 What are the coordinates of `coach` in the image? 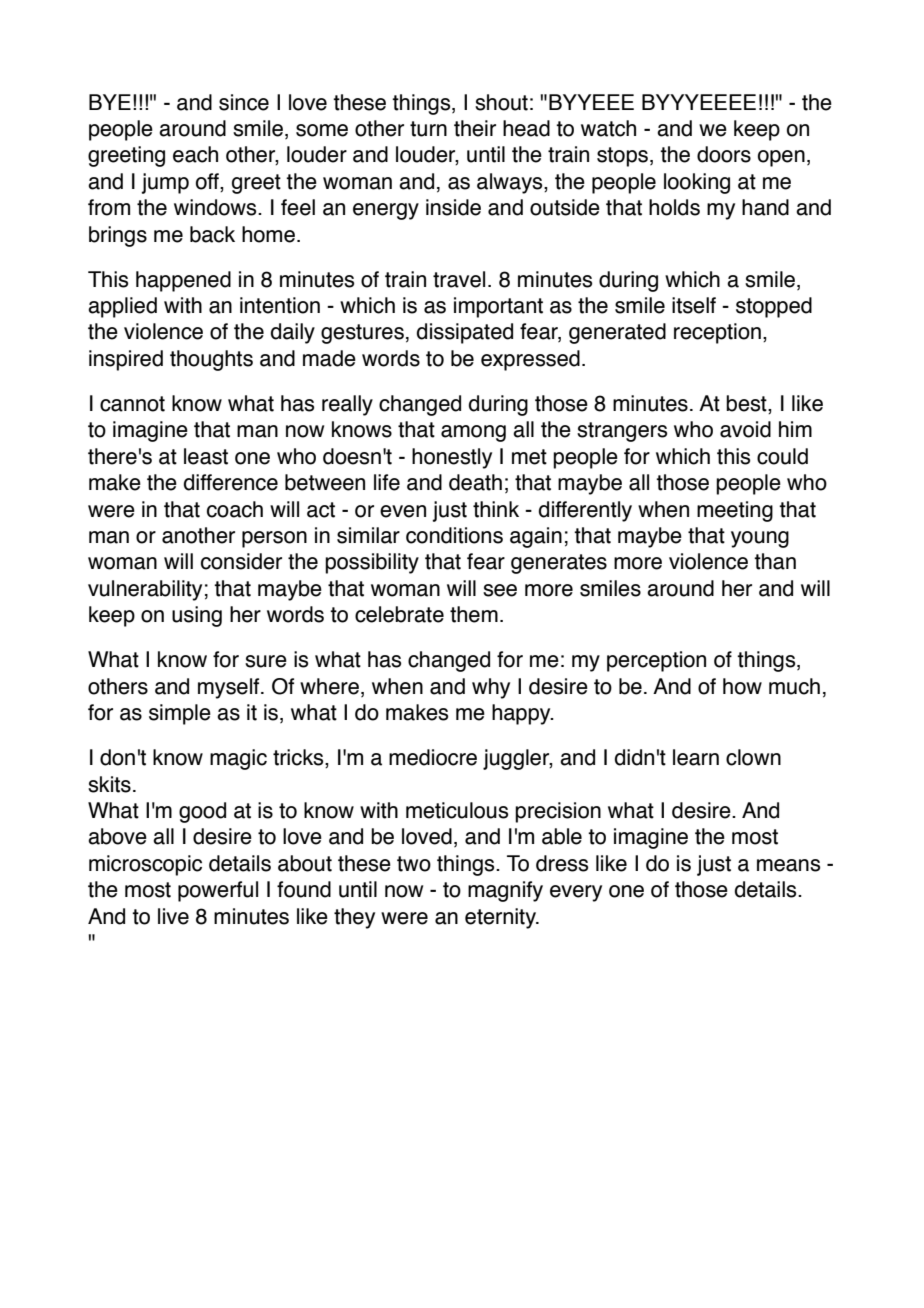 It's located at (235, 509).
